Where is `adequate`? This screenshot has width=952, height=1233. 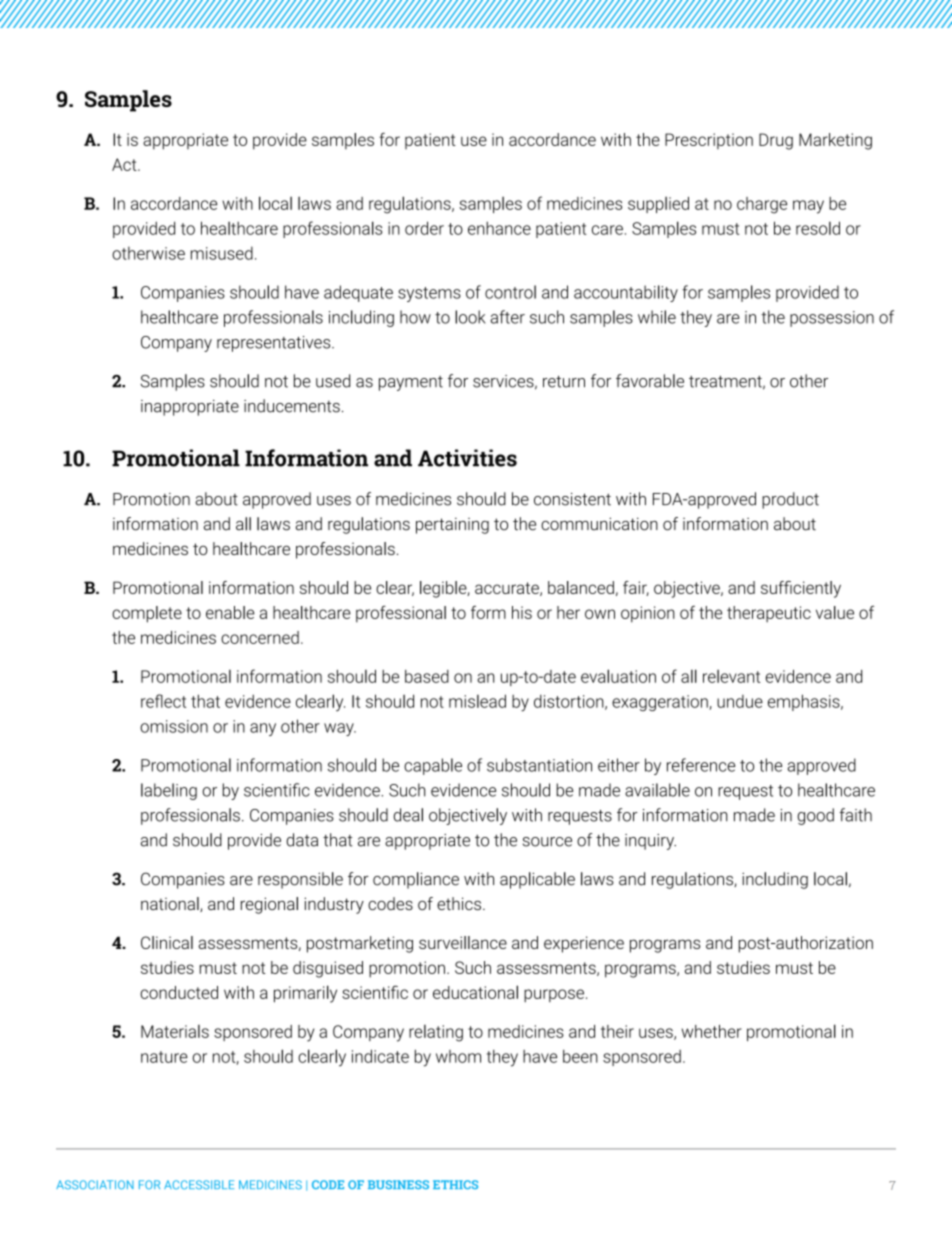 adequate is located at coordinates (358, 293).
